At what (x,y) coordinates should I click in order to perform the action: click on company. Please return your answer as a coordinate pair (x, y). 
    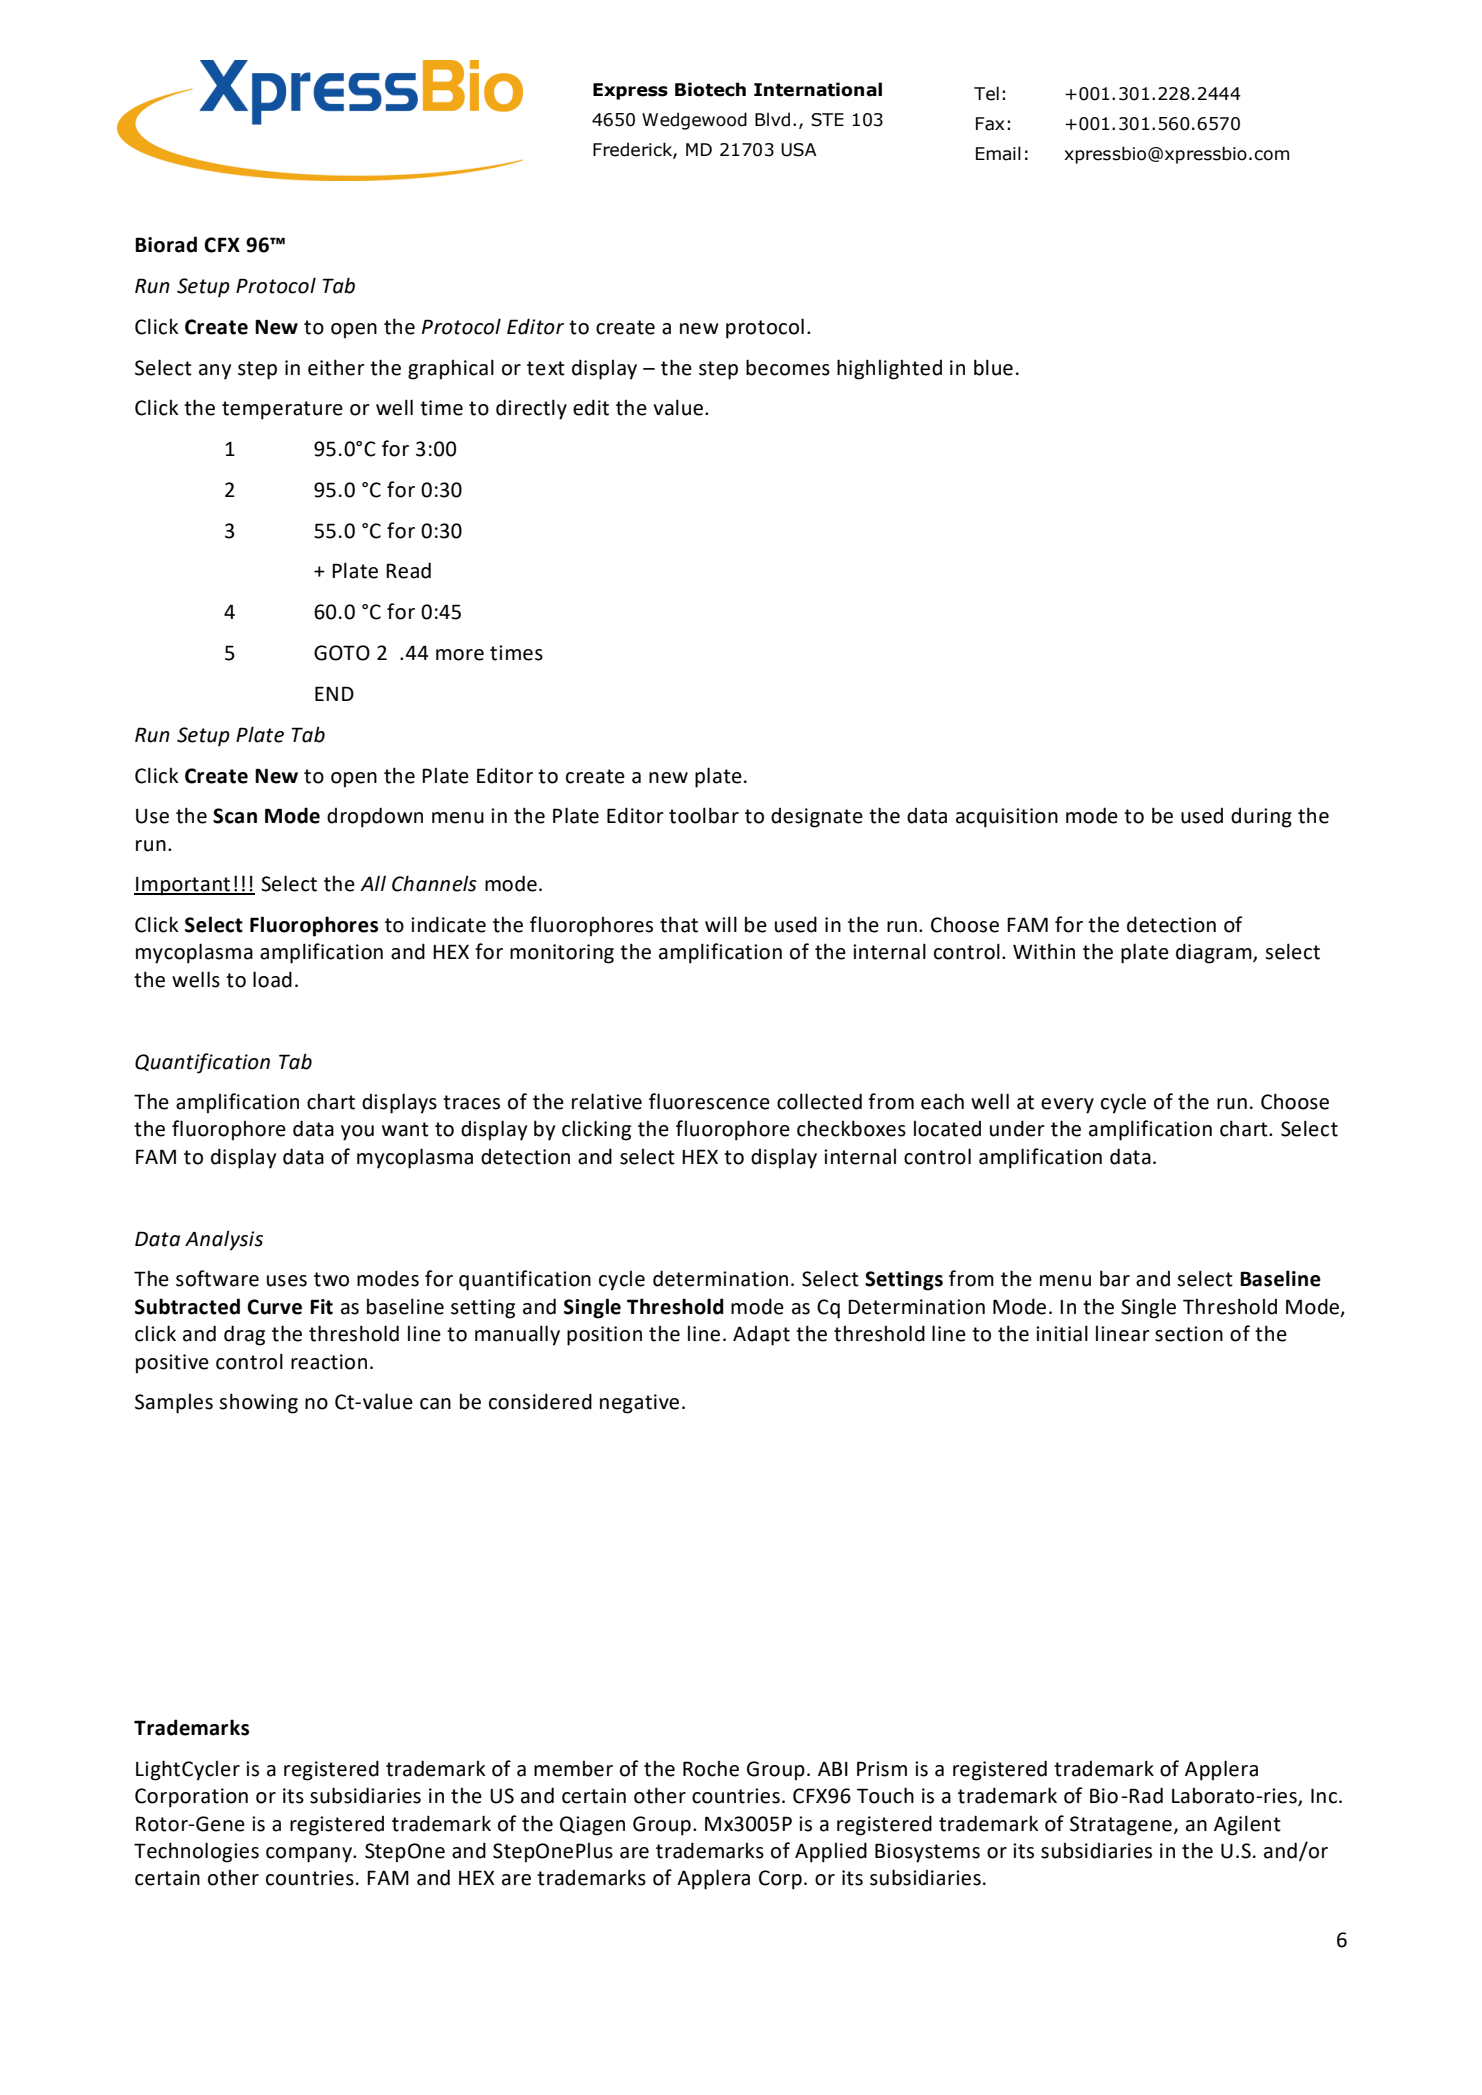
    Looking at the image, I should click on (310, 1855).
